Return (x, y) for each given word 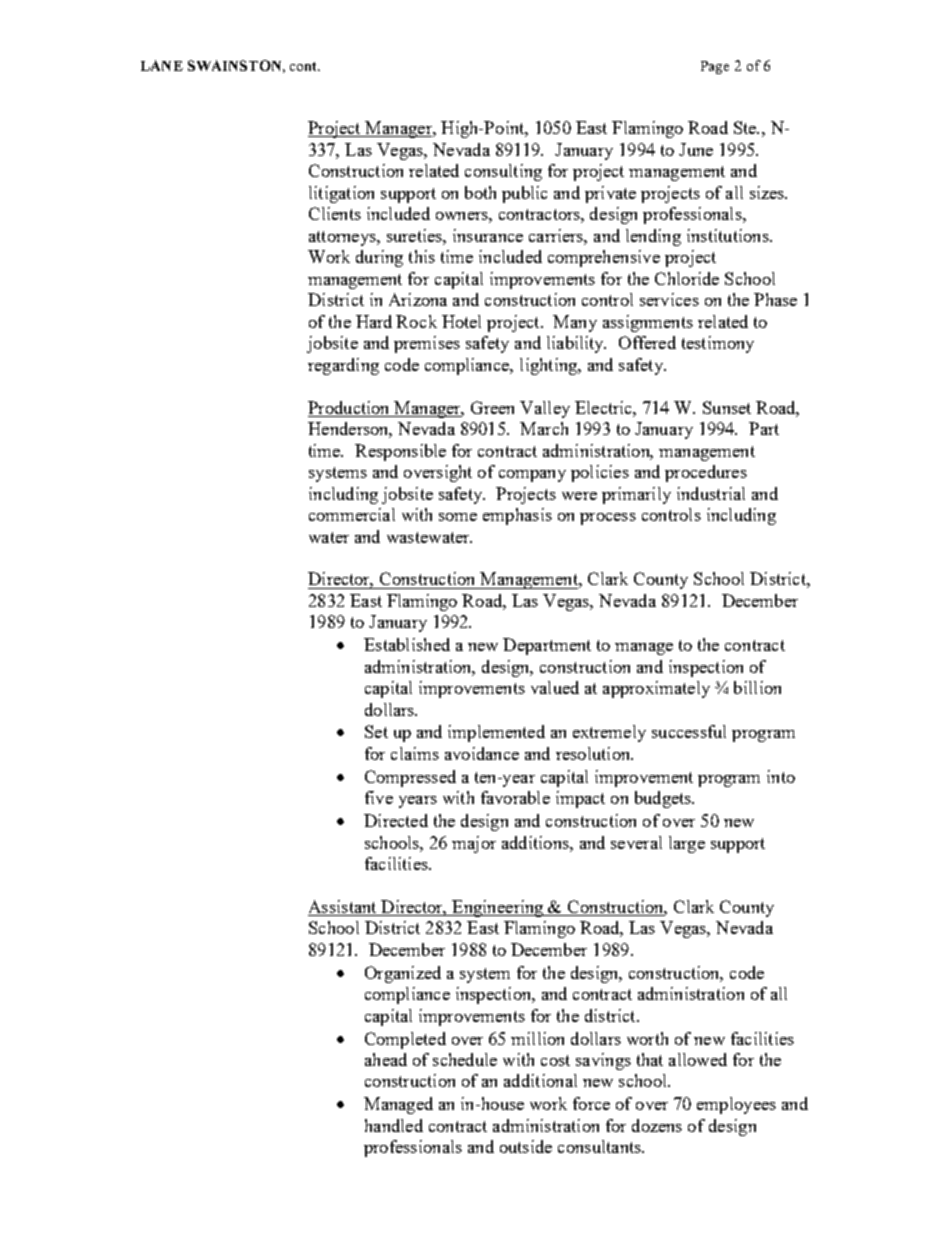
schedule (465, 1059)
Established (407, 644)
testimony (718, 344)
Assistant (343, 908)
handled (394, 1125)
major (474, 844)
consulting (503, 172)
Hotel (461, 321)
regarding (343, 366)
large (687, 844)
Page (715, 67)
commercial (352, 514)
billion (757, 687)
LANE (162, 65)
